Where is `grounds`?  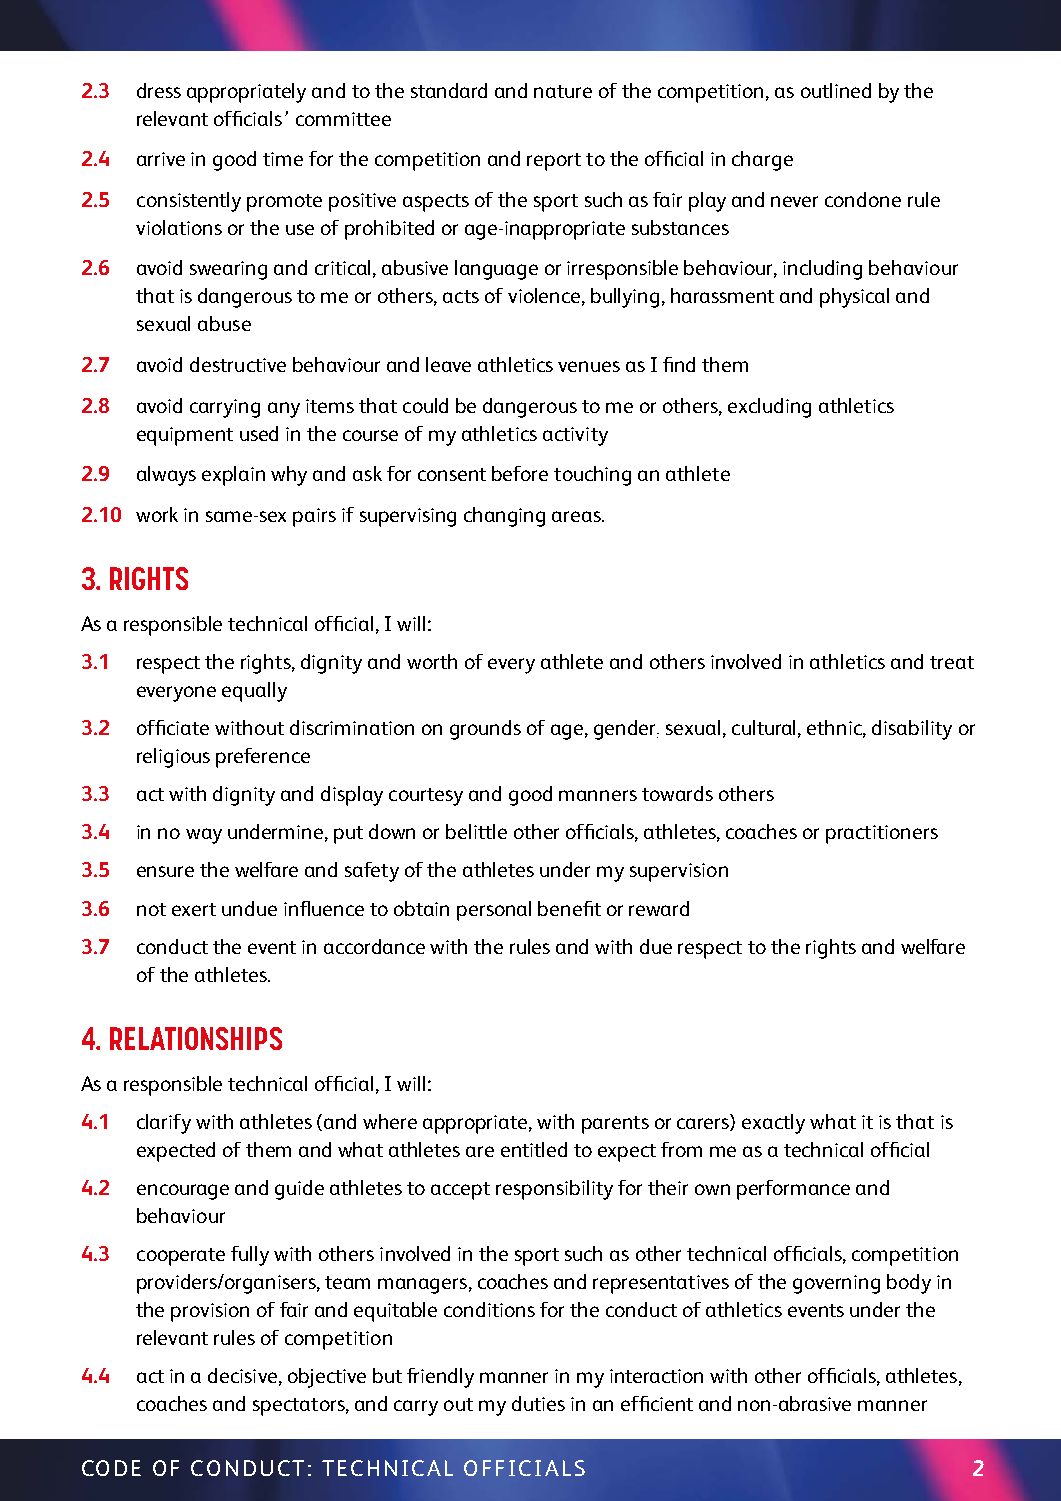 grounds is located at coordinates (485, 730).
